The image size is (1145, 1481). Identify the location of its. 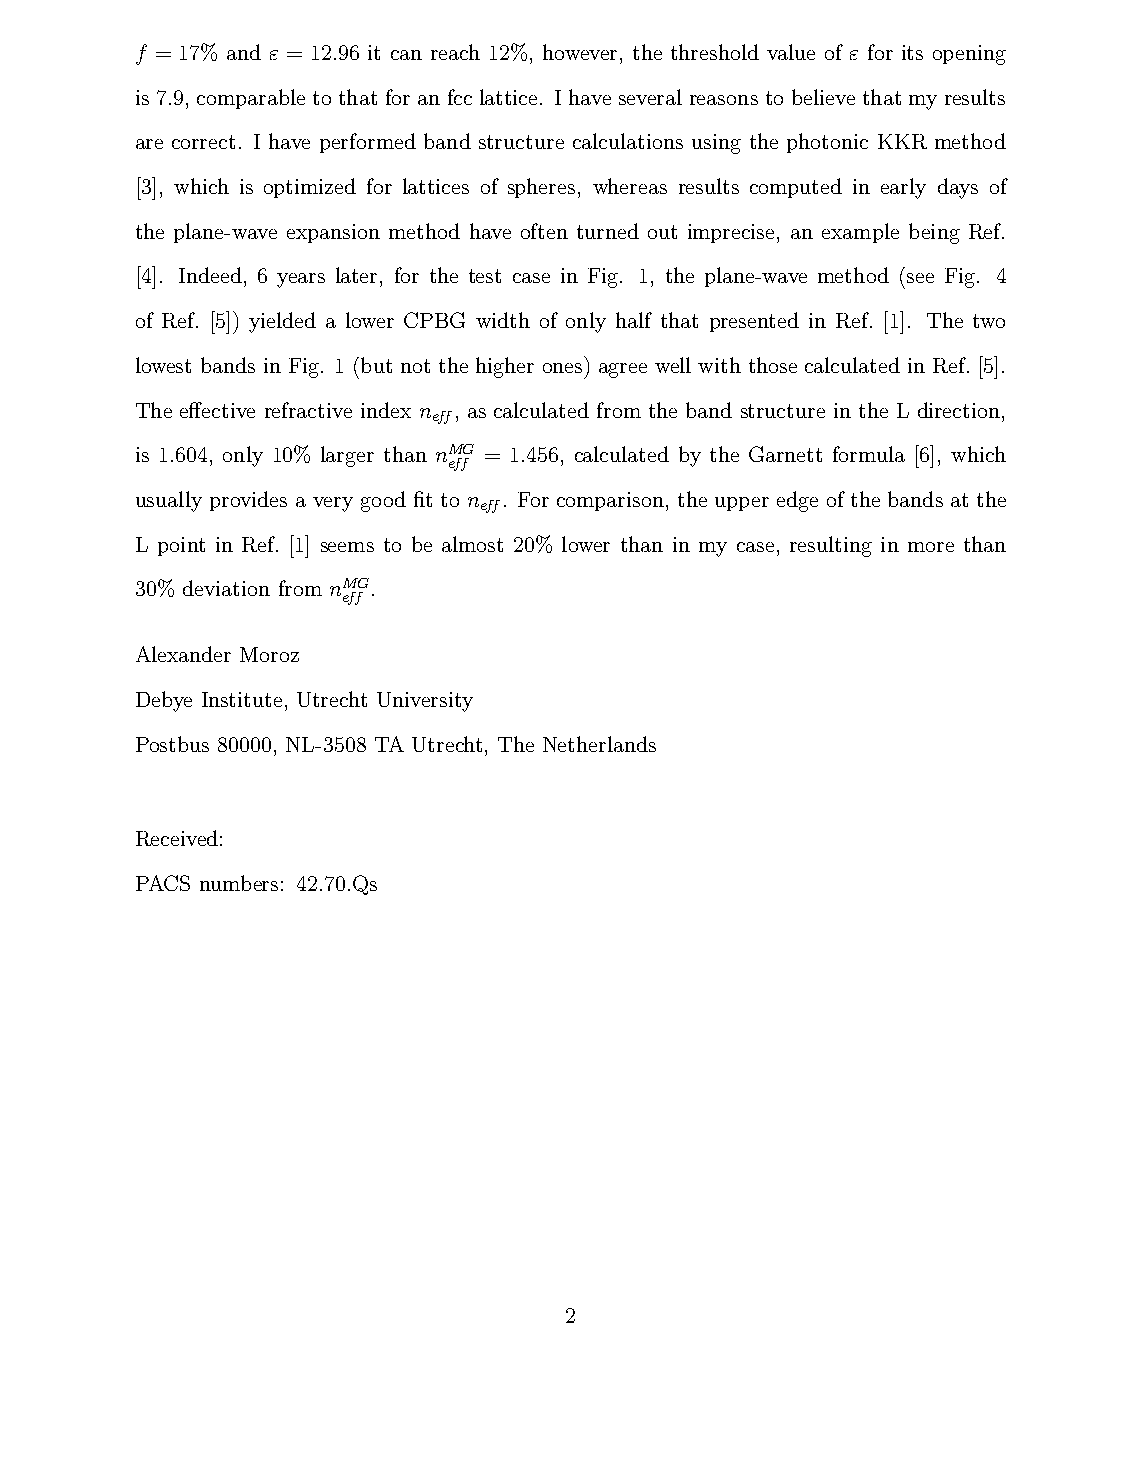
(912, 52).
